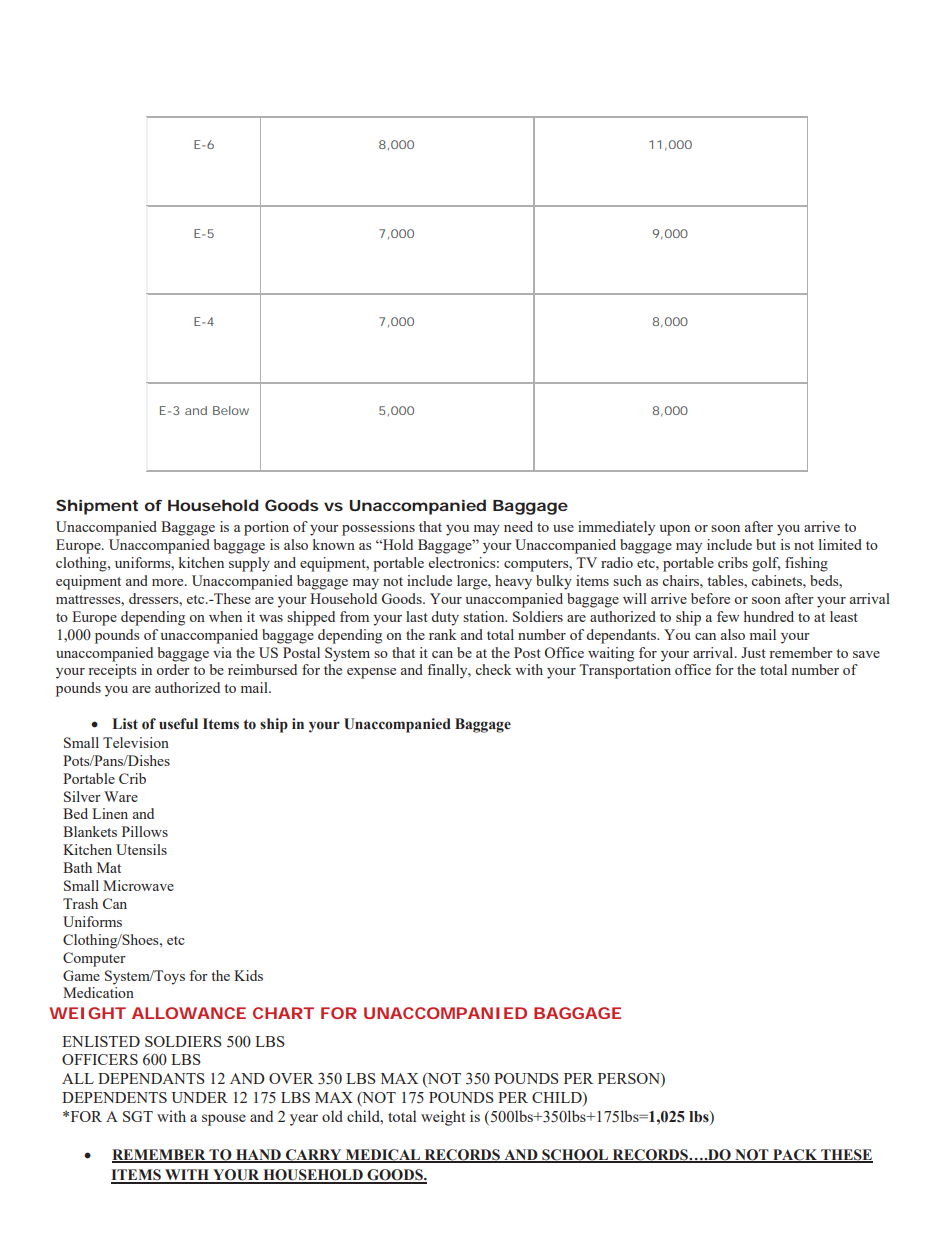 The image size is (952, 1233). What do you see at coordinates (231, 410) in the screenshot?
I see `Below` at bounding box center [231, 410].
